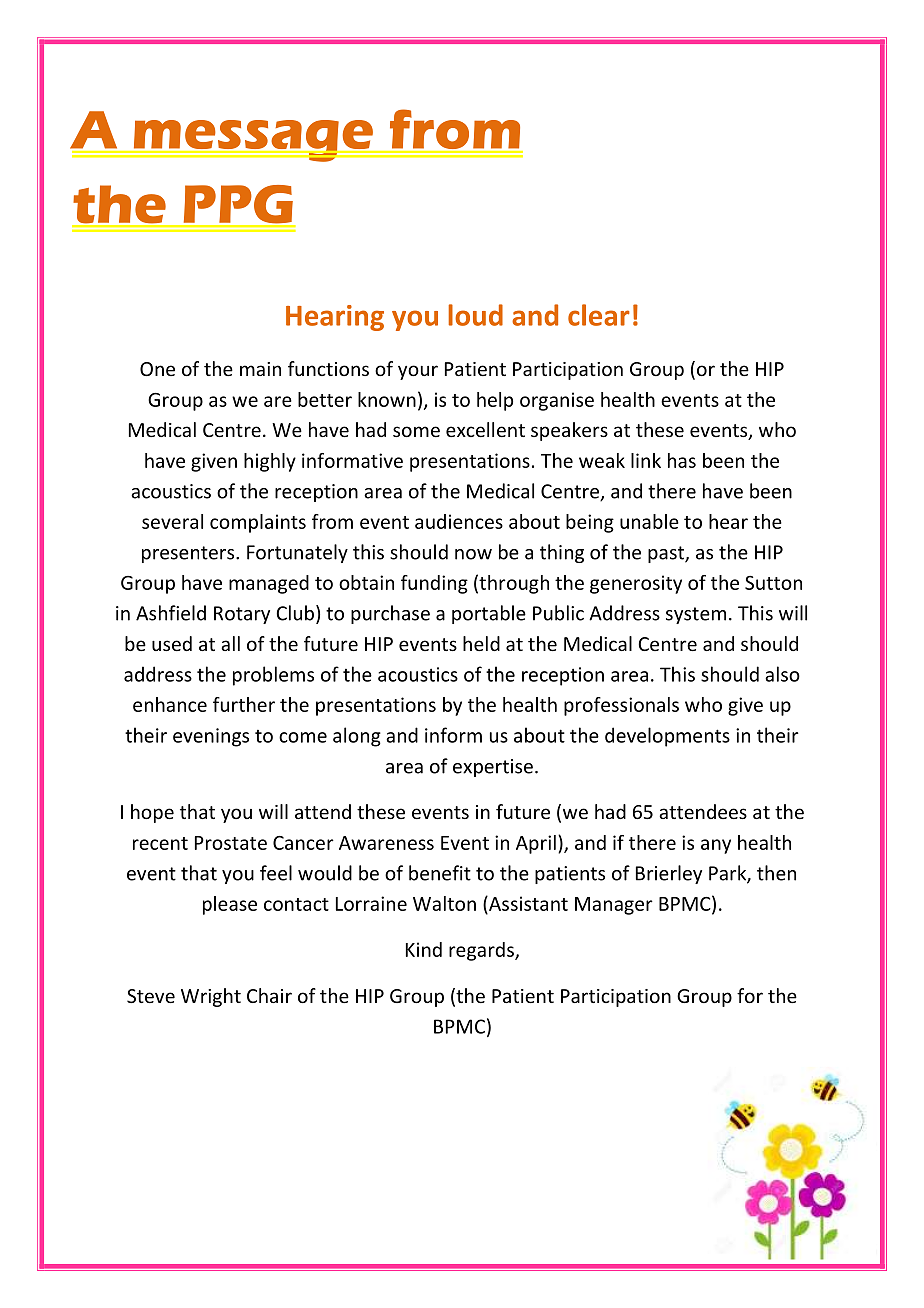 This image has height=1308, width=924. Describe the element at coordinates (667, 554) in the image. I see `past` at that location.
